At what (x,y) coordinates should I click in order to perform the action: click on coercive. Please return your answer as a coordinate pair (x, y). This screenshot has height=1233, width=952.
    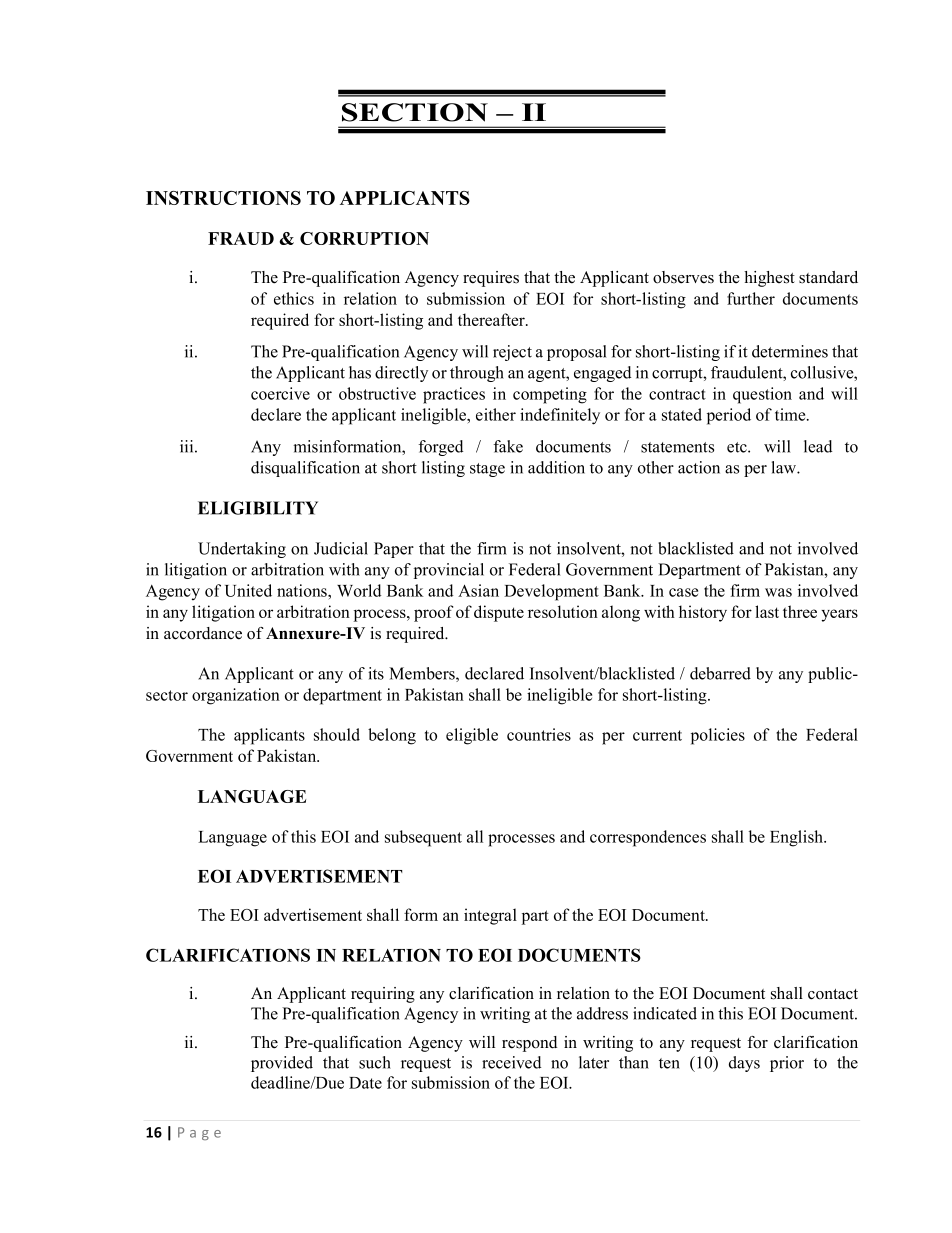
    Looking at the image, I should click on (280, 393).
